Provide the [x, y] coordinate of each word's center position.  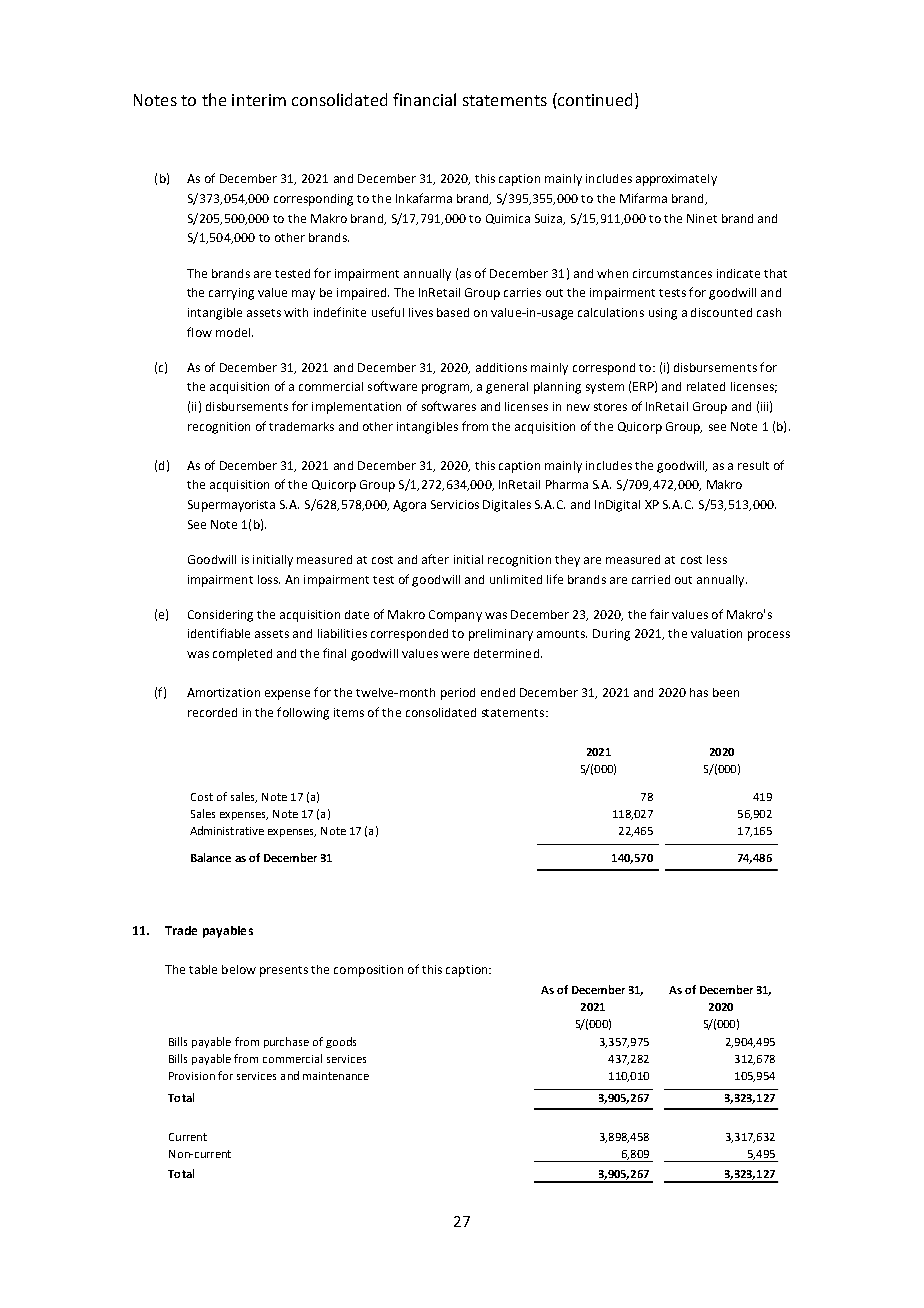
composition [368, 971]
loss [269, 579]
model [234, 332]
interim [259, 100]
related [706, 386]
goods [341, 1042]
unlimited [516, 579]
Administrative [227, 830]
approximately [676, 180]
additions [501, 367]
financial [424, 99]
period [458, 694]
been [726, 692]
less [717, 559]
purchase [286, 1042]
